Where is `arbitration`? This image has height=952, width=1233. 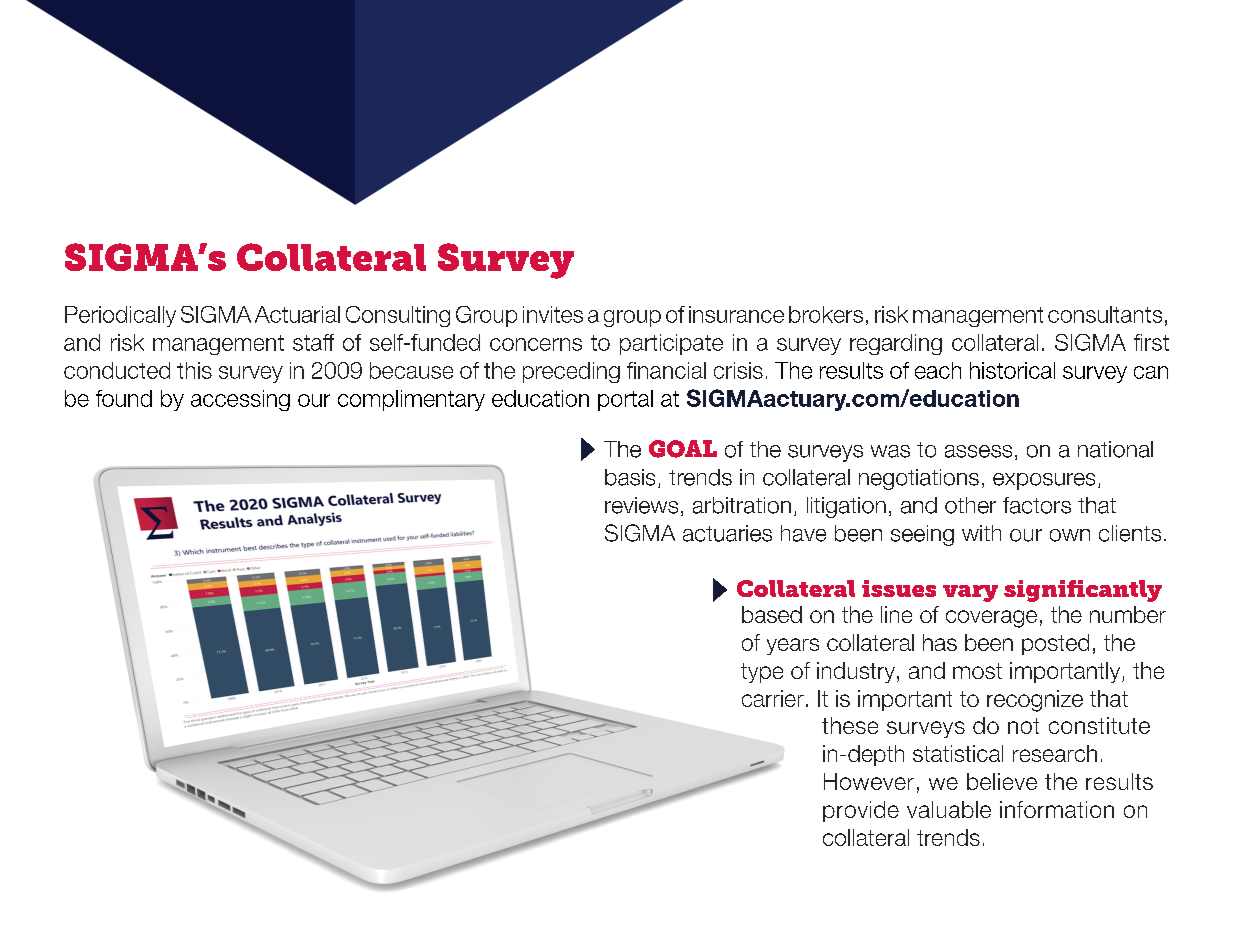
arbitration is located at coordinates (742, 505).
